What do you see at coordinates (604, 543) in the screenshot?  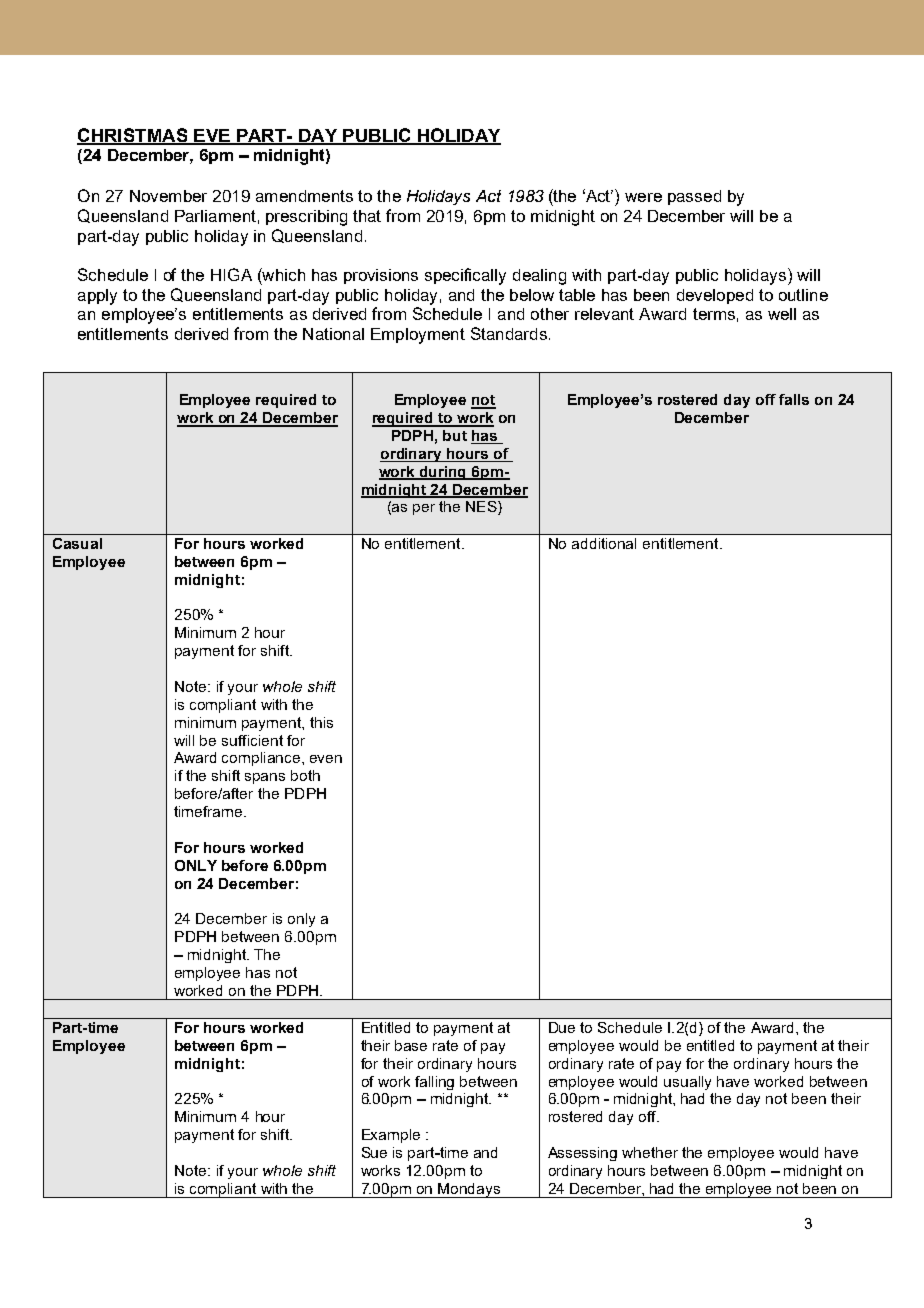 I see `additional` at bounding box center [604, 543].
